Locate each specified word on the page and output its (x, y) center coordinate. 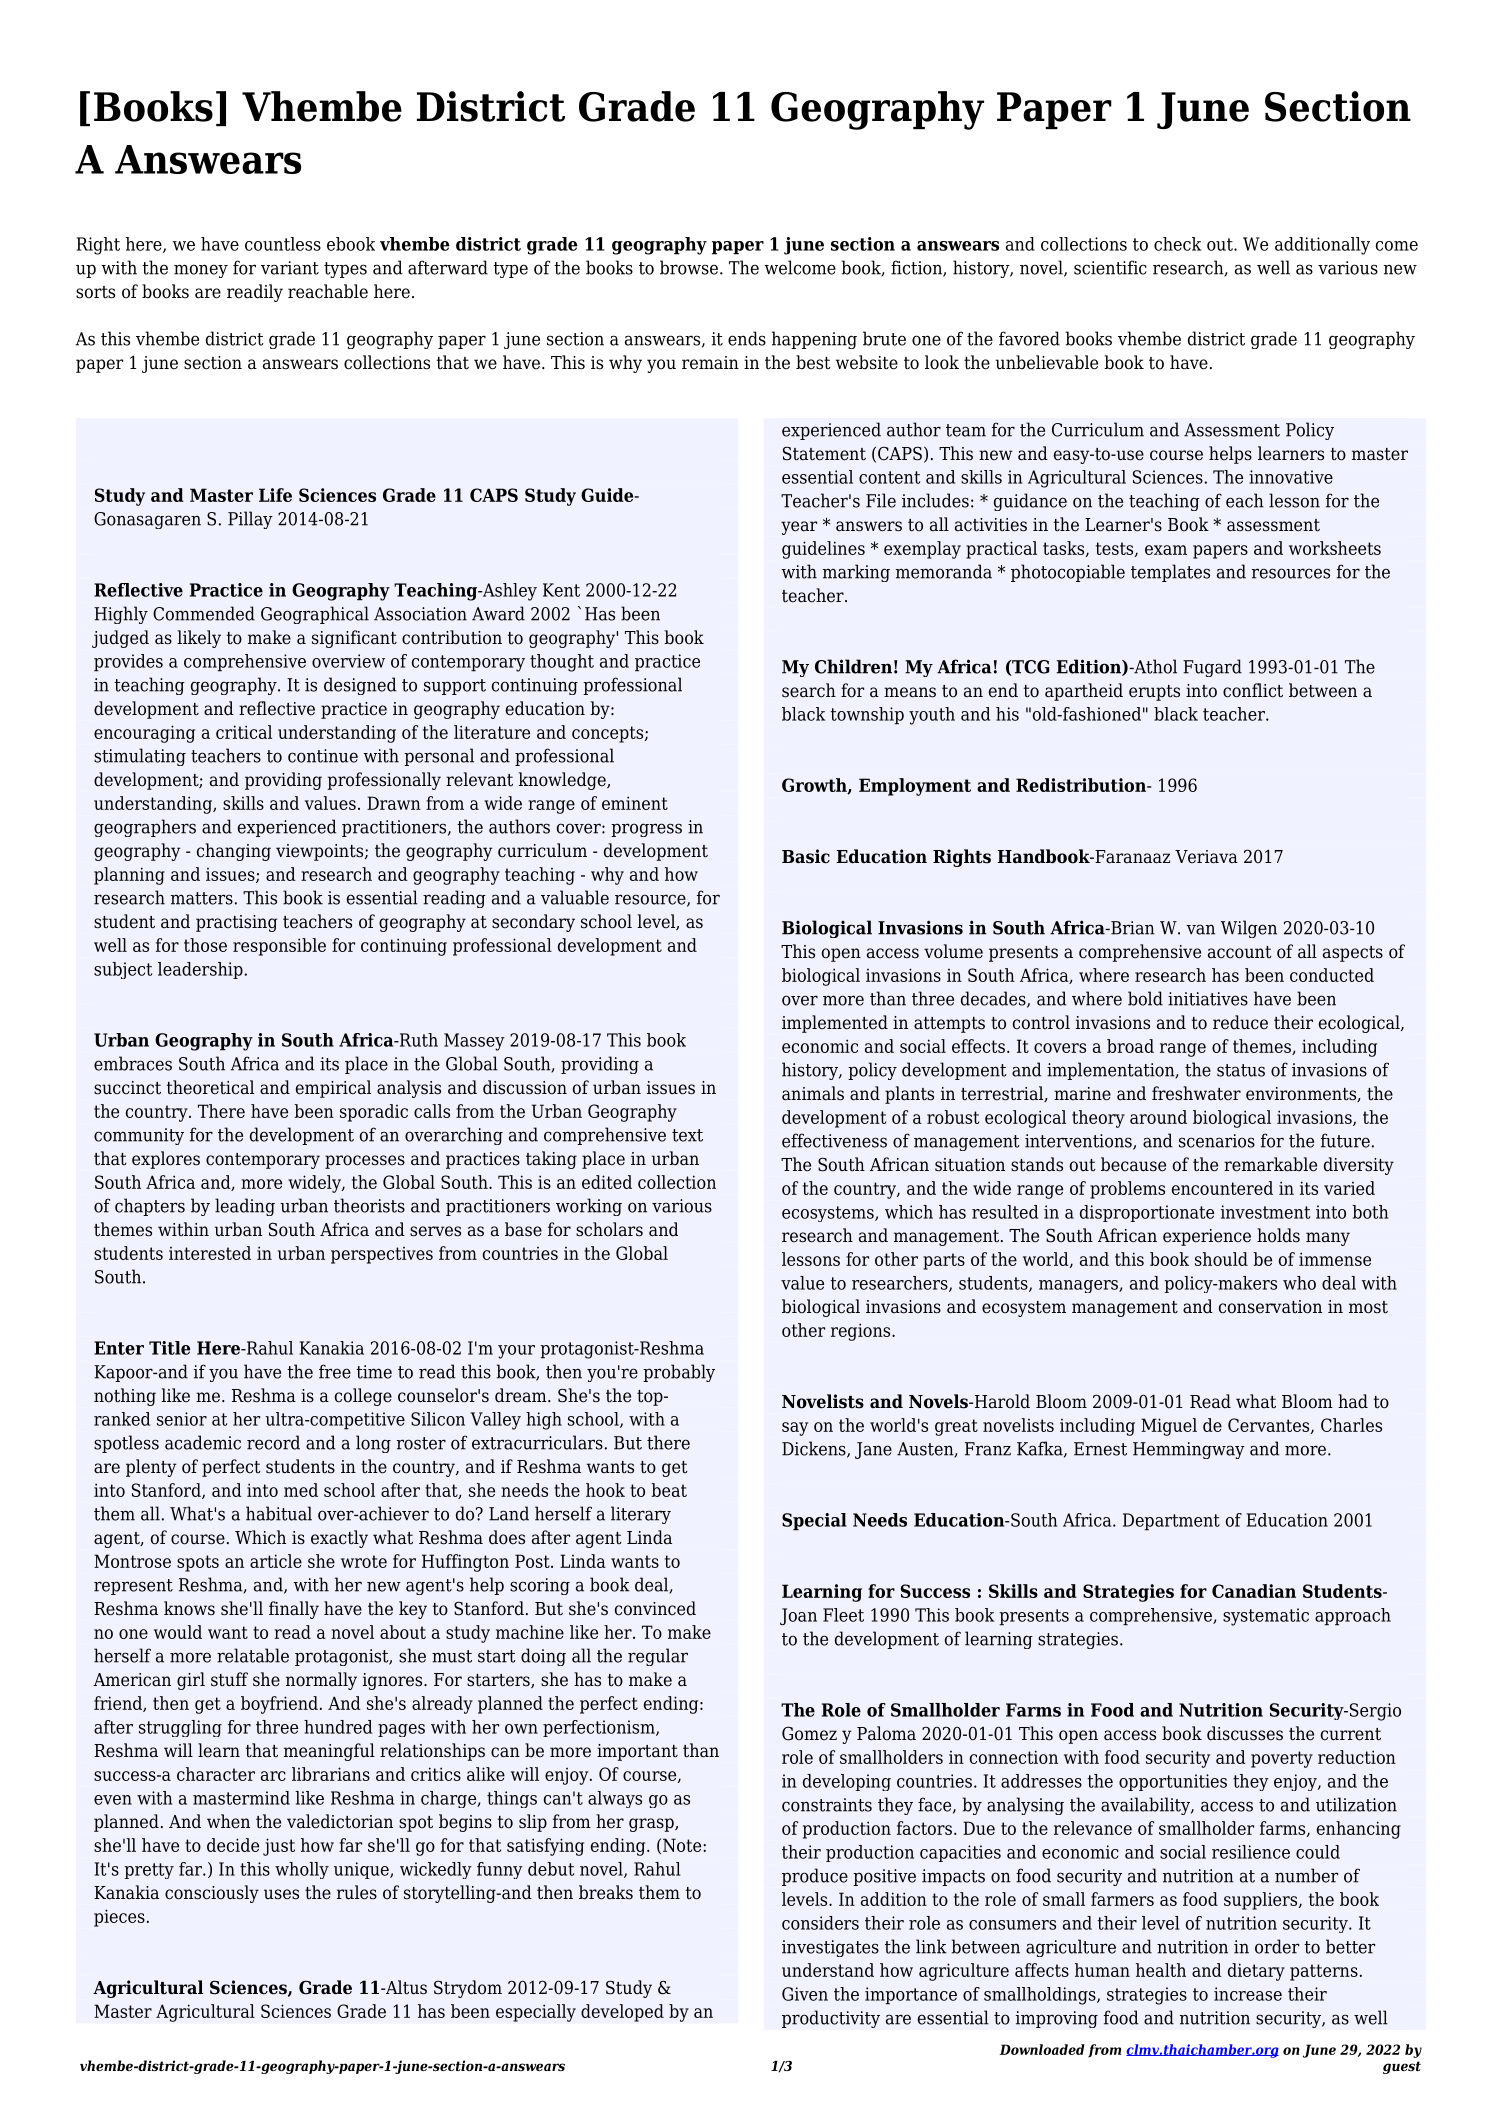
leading (245, 1207)
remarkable (1270, 1164)
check (1177, 244)
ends (747, 338)
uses (281, 1894)
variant (290, 268)
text (687, 1135)
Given (805, 1994)
